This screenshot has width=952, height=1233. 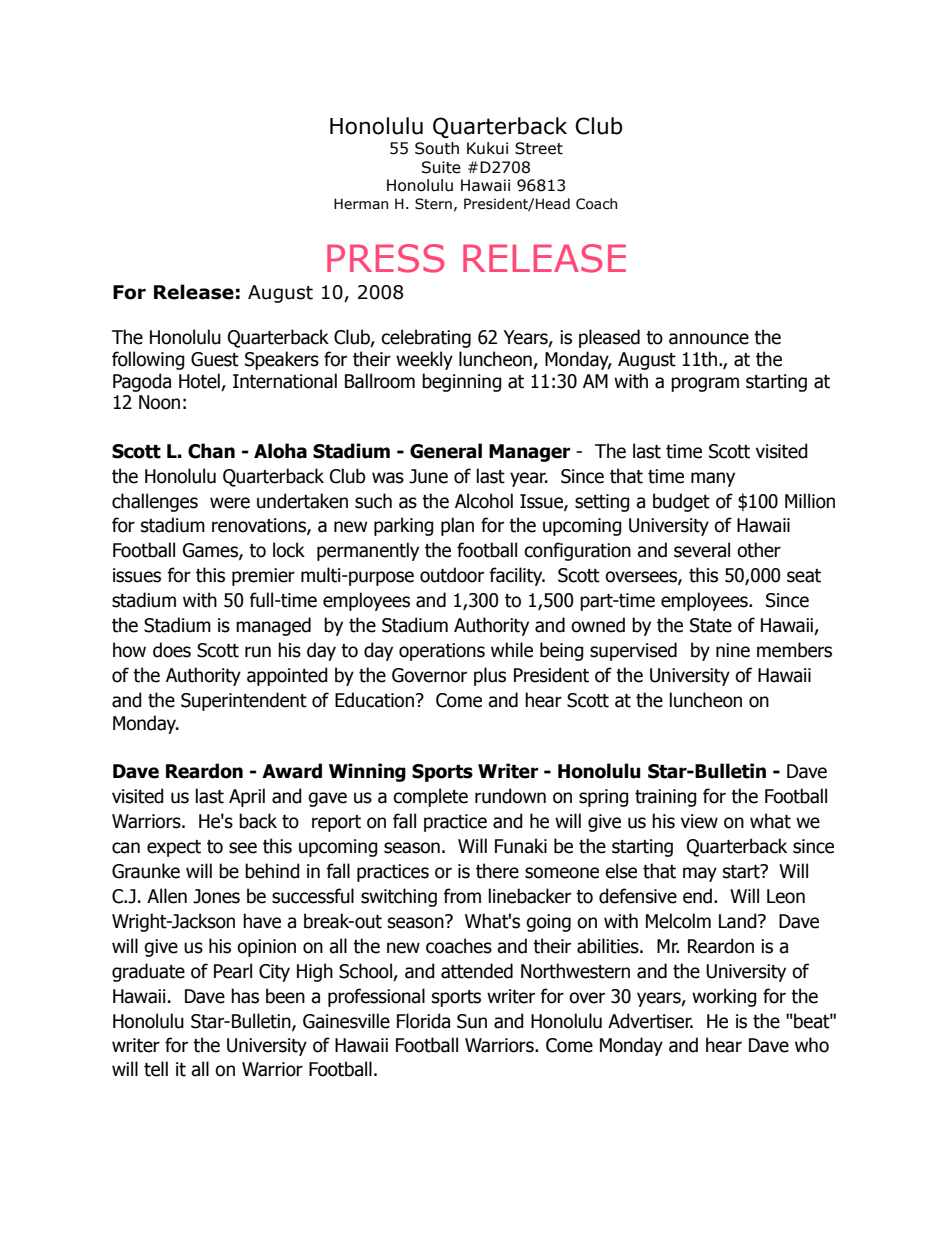 What do you see at coordinates (361, 204) in the screenshot?
I see `Herman` at bounding box center [361, 204].
